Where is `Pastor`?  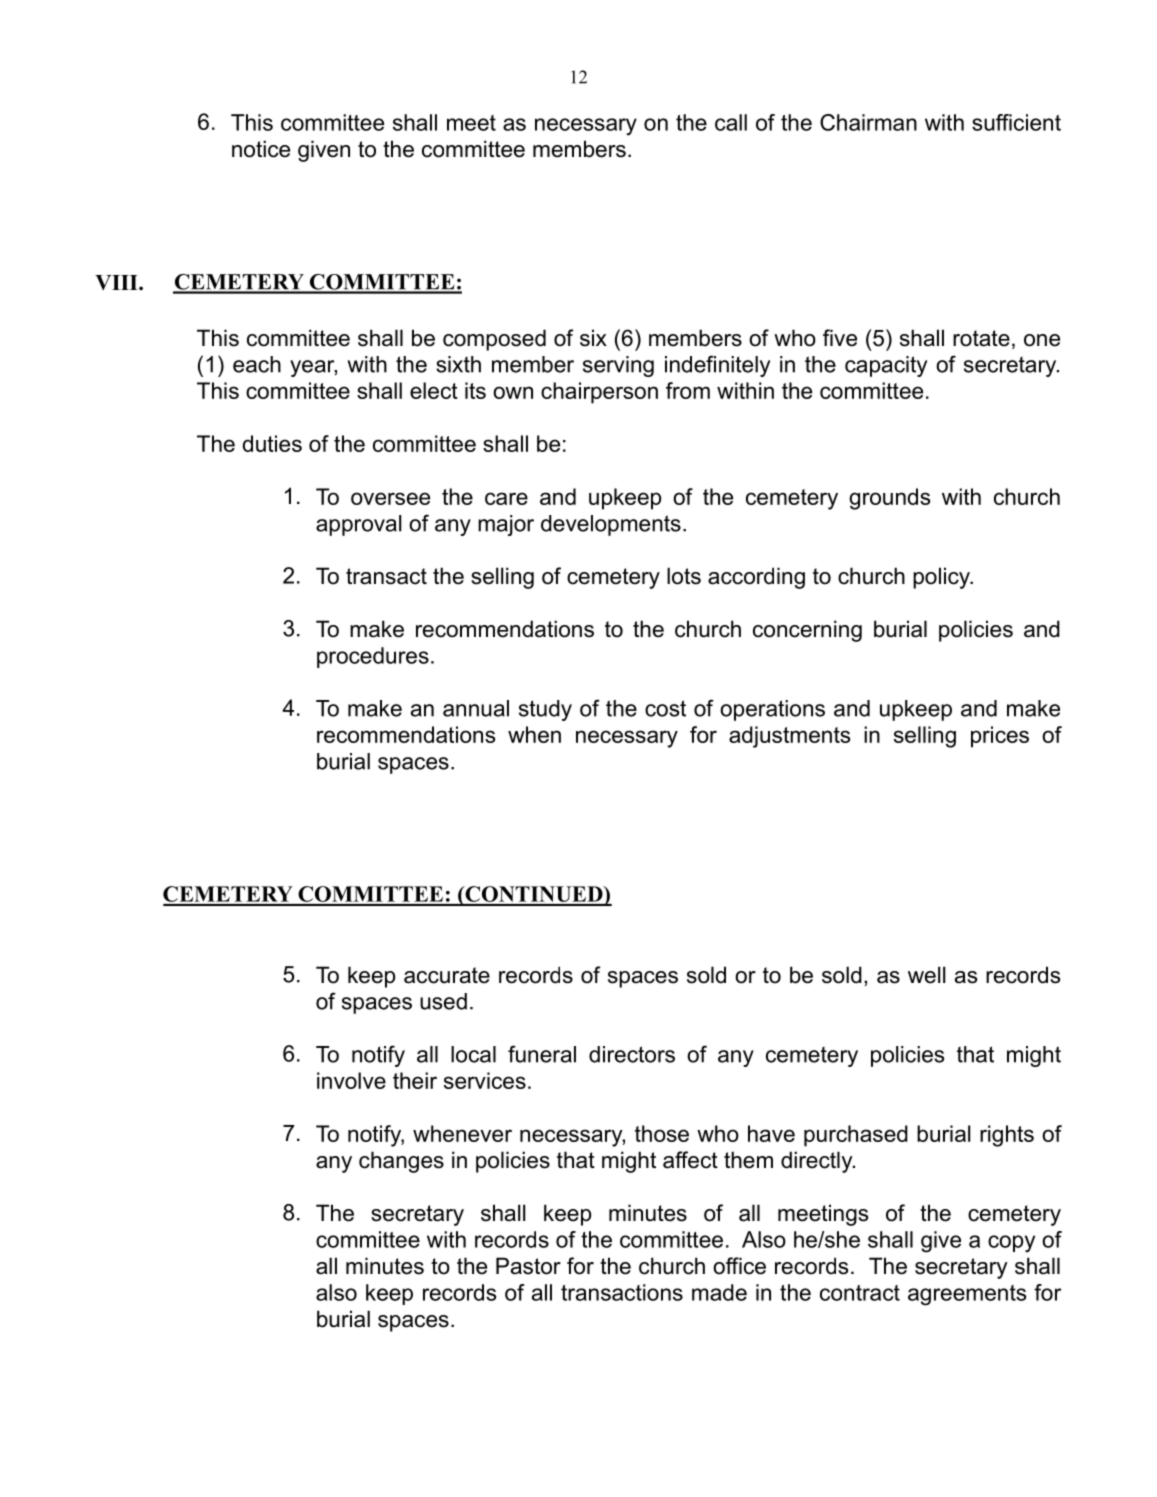
Pastor is located at coordinates (528, 1266).
